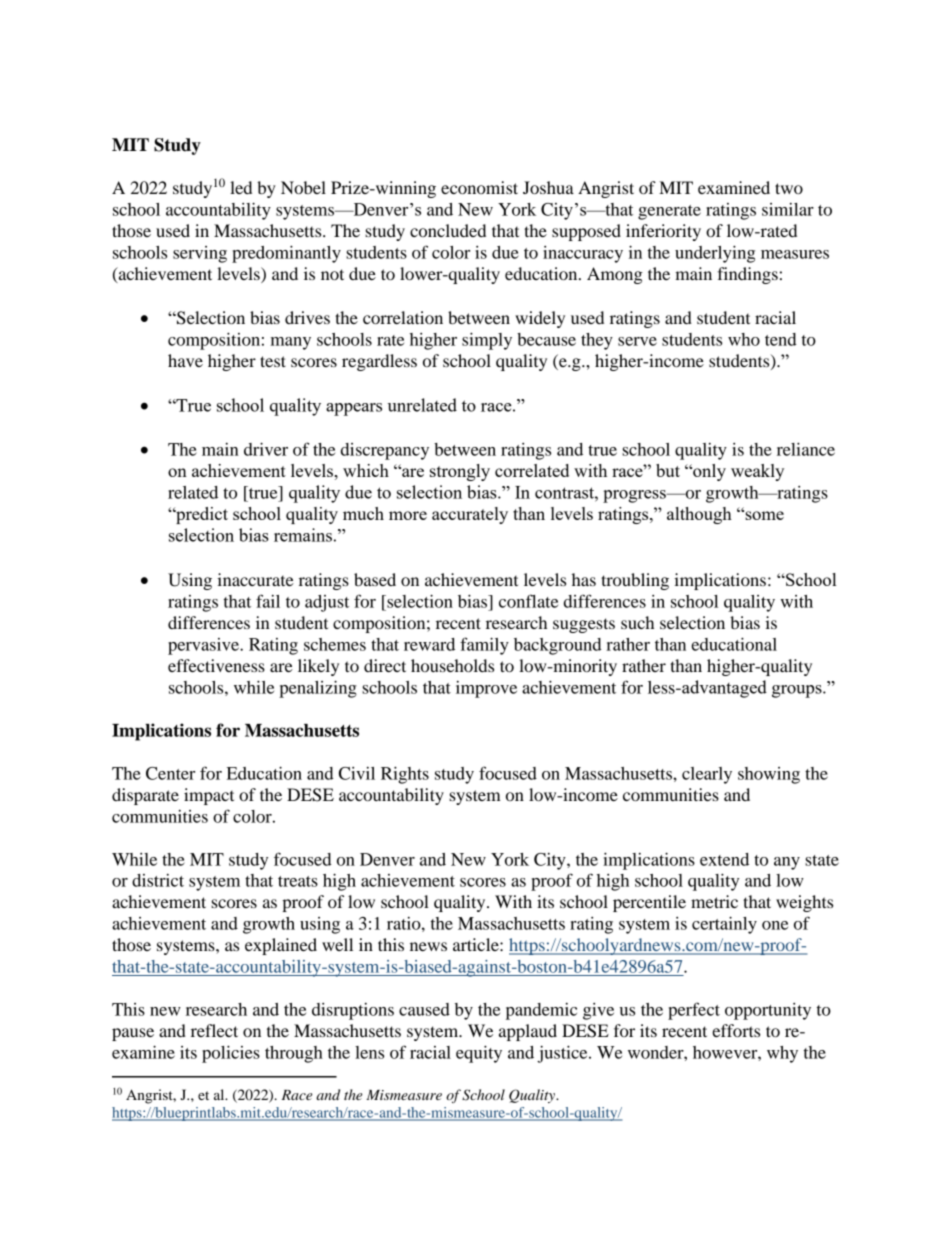 Image resolution: width=952 pixels, height=1233 pixels. Describe the element at coordinates (708, 472) in the document. I see `only` at that location.
